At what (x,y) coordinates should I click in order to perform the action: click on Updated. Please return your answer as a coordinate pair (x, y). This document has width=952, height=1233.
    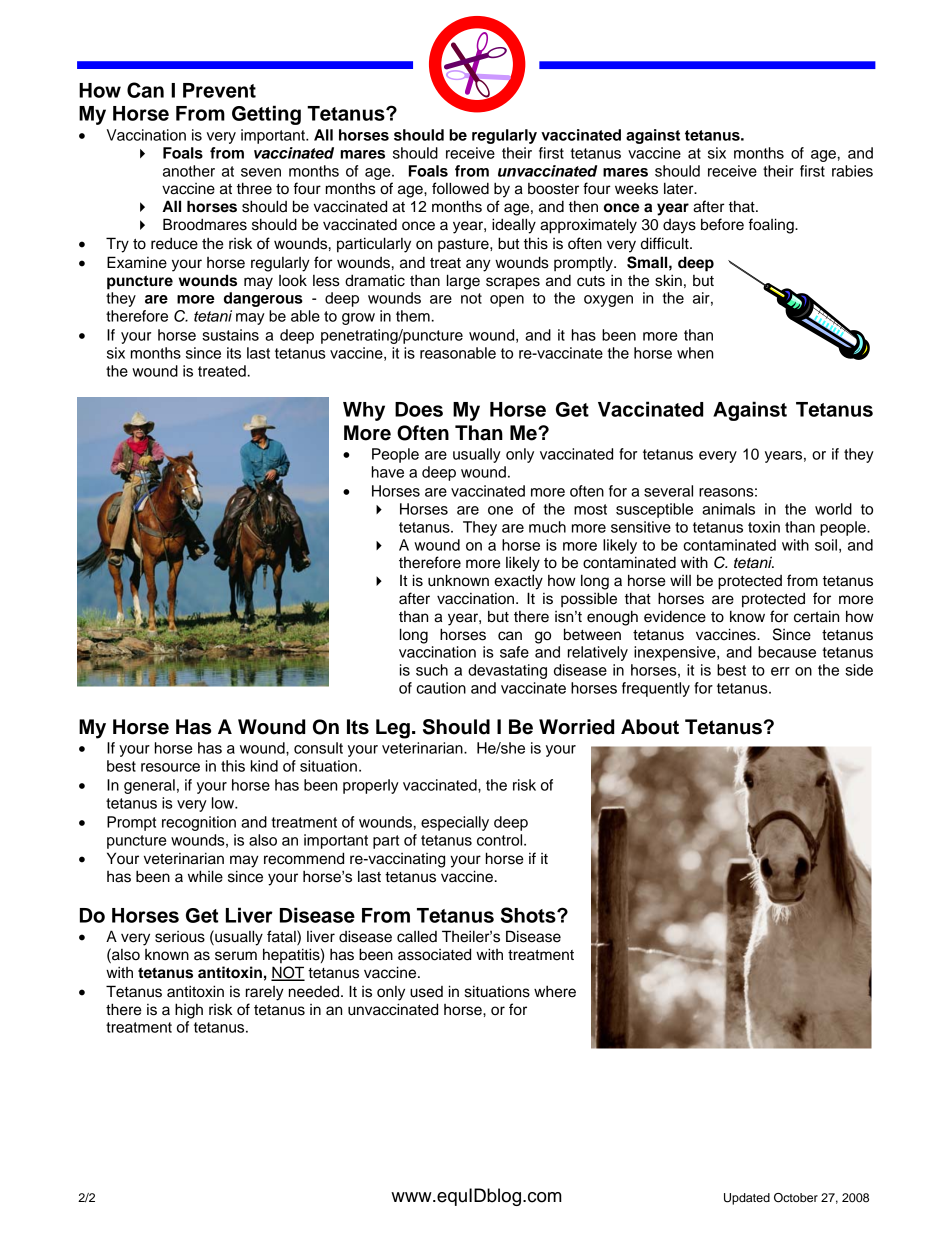
    Looking at the image, I should click on (747, 1199).
